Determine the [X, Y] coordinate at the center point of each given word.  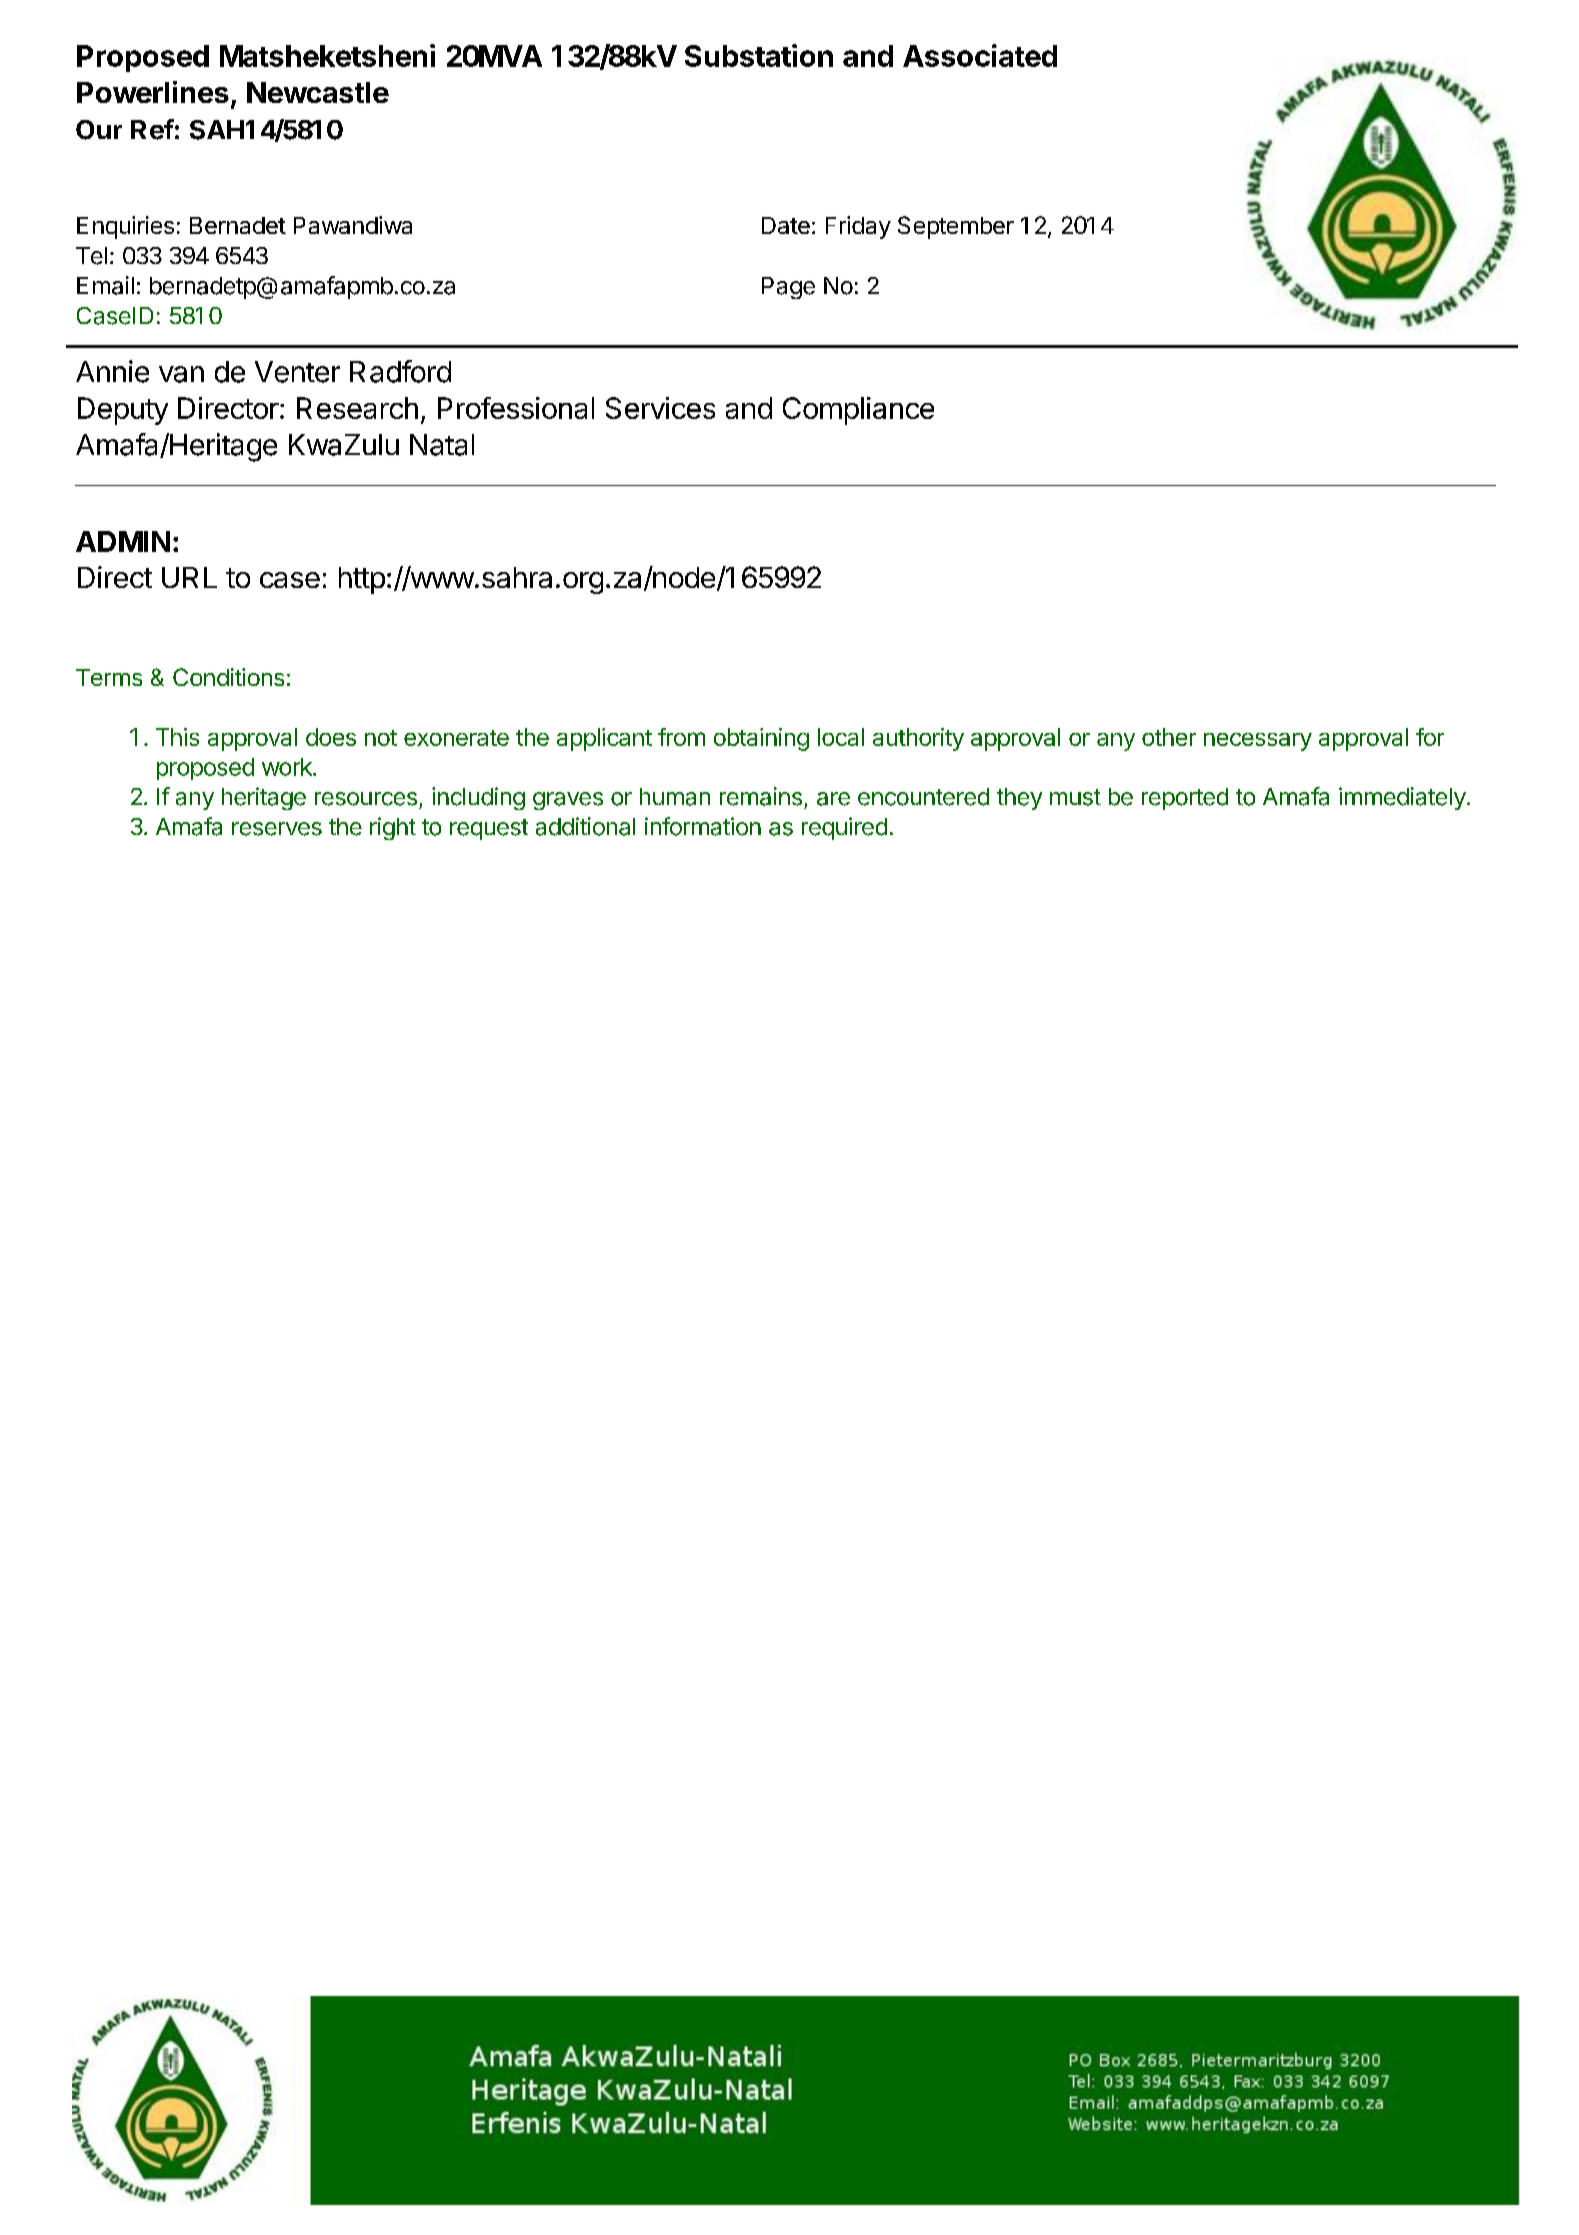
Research [357, 408]
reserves [277, 829]
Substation [759, 55]
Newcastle [318, 92]
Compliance [858, 411]
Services [660, 408]
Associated [980, 55]
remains [761, 796]
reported [1185, 799]
